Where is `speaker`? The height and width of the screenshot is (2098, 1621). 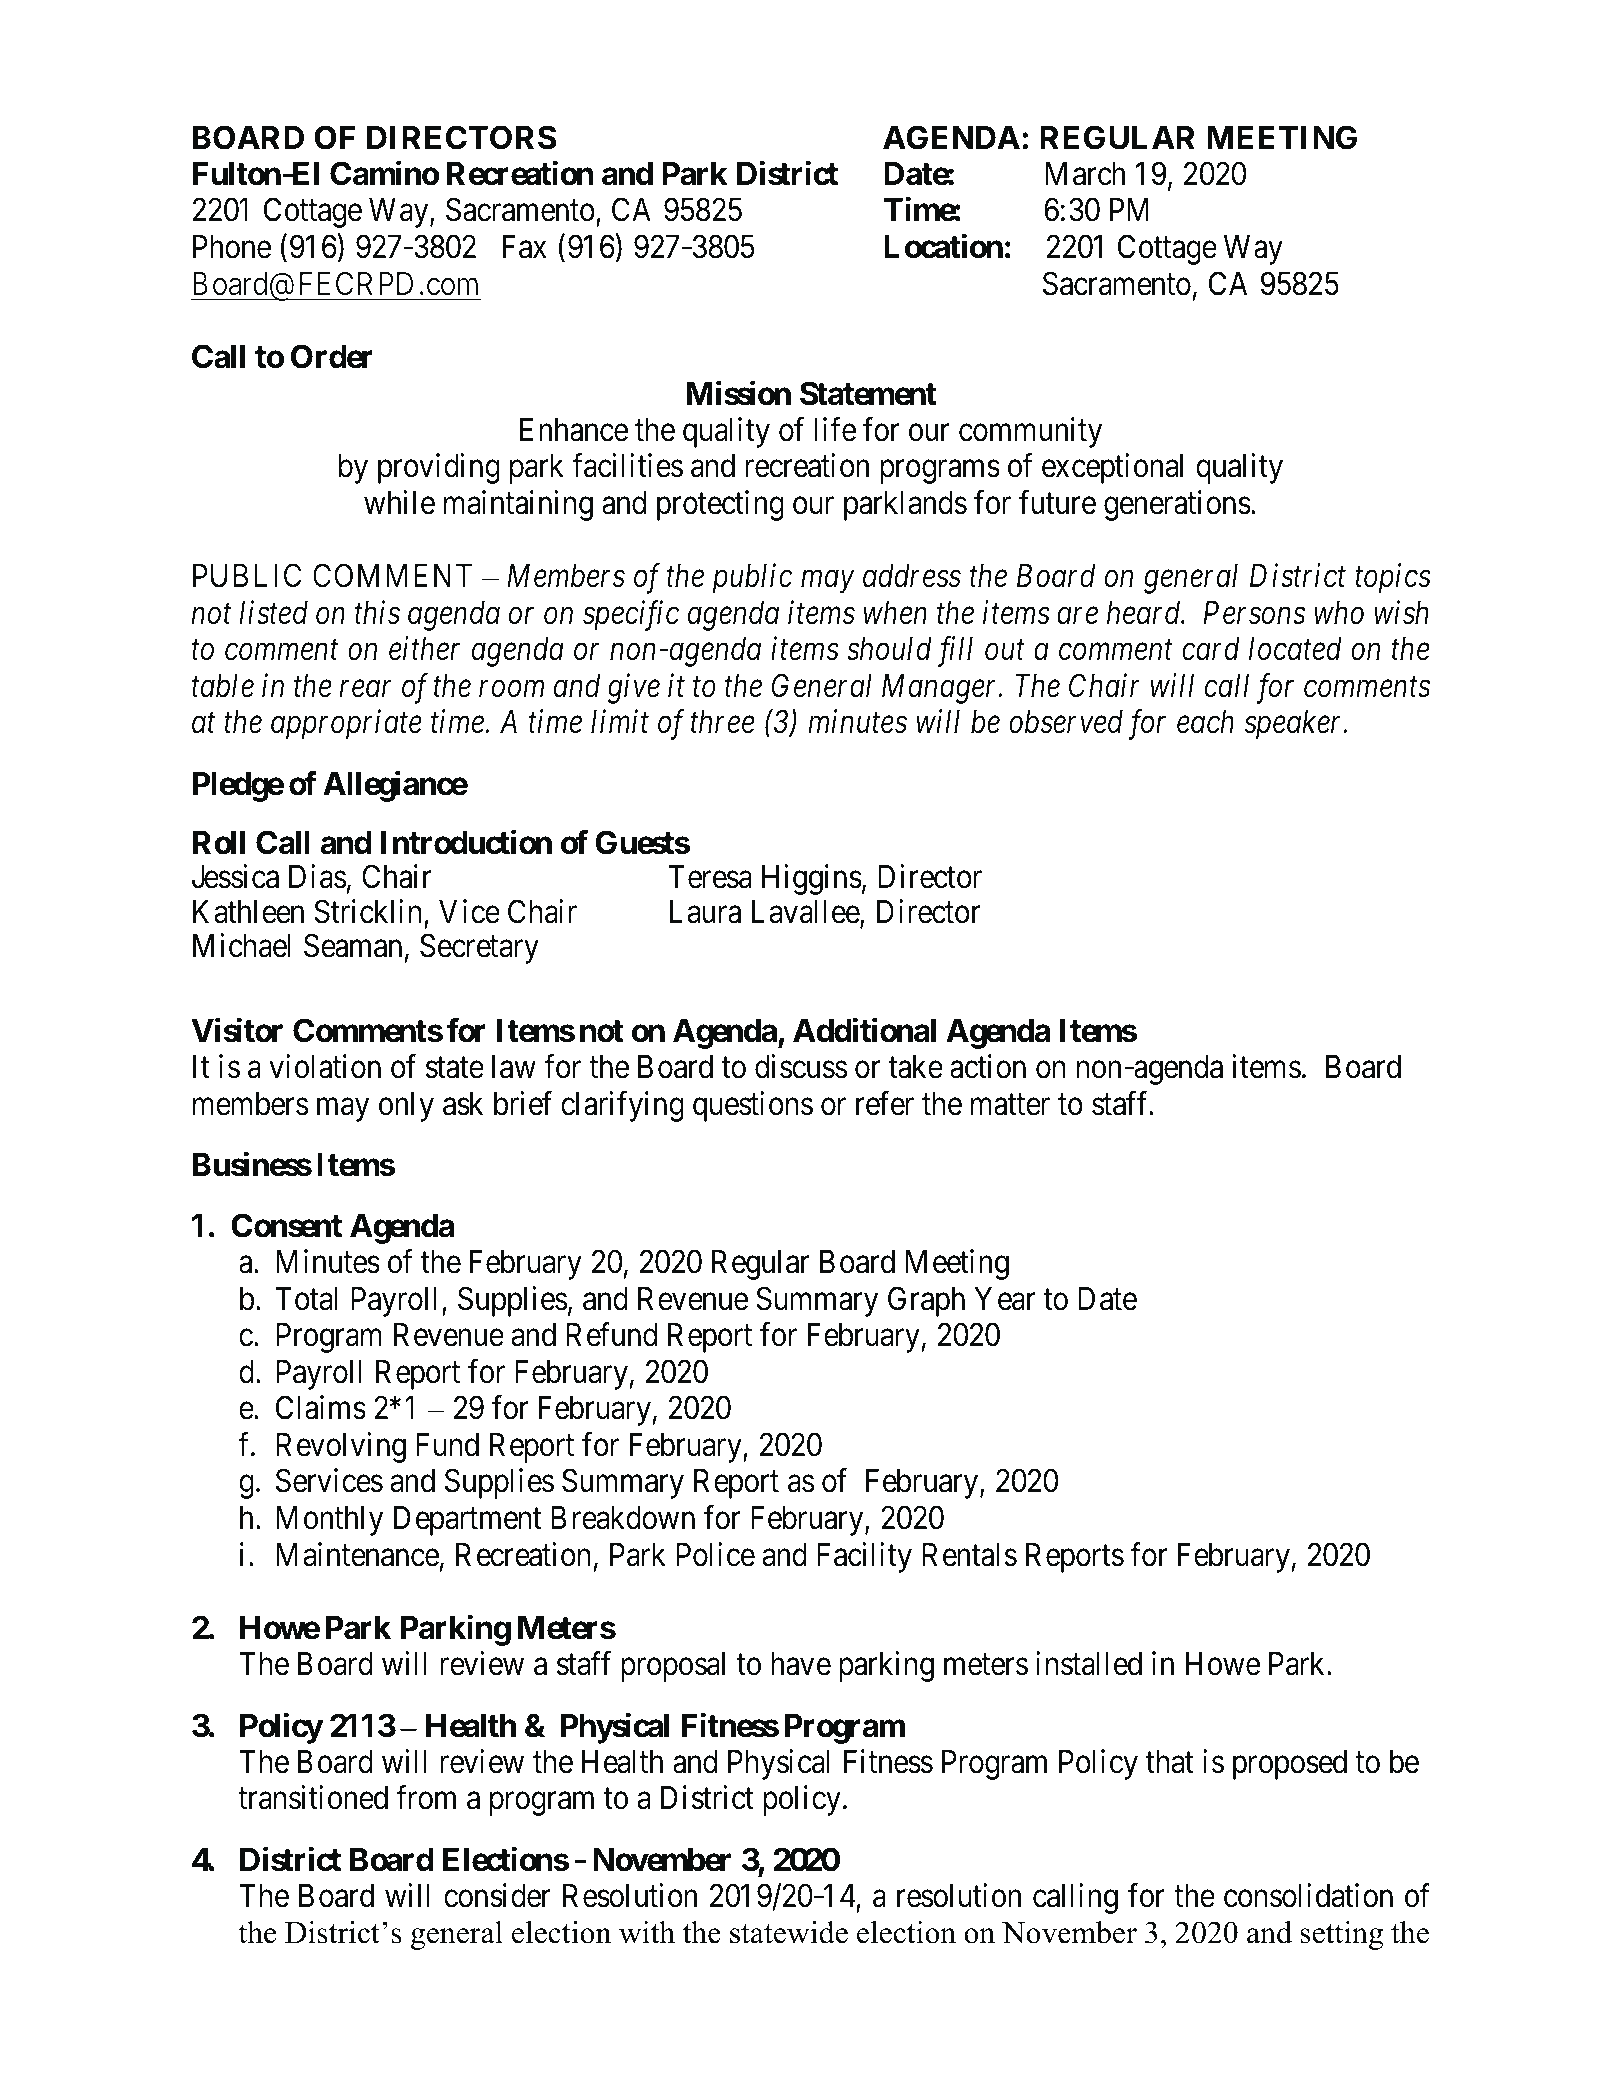
speaker is located at coordinates (1295, 725).
